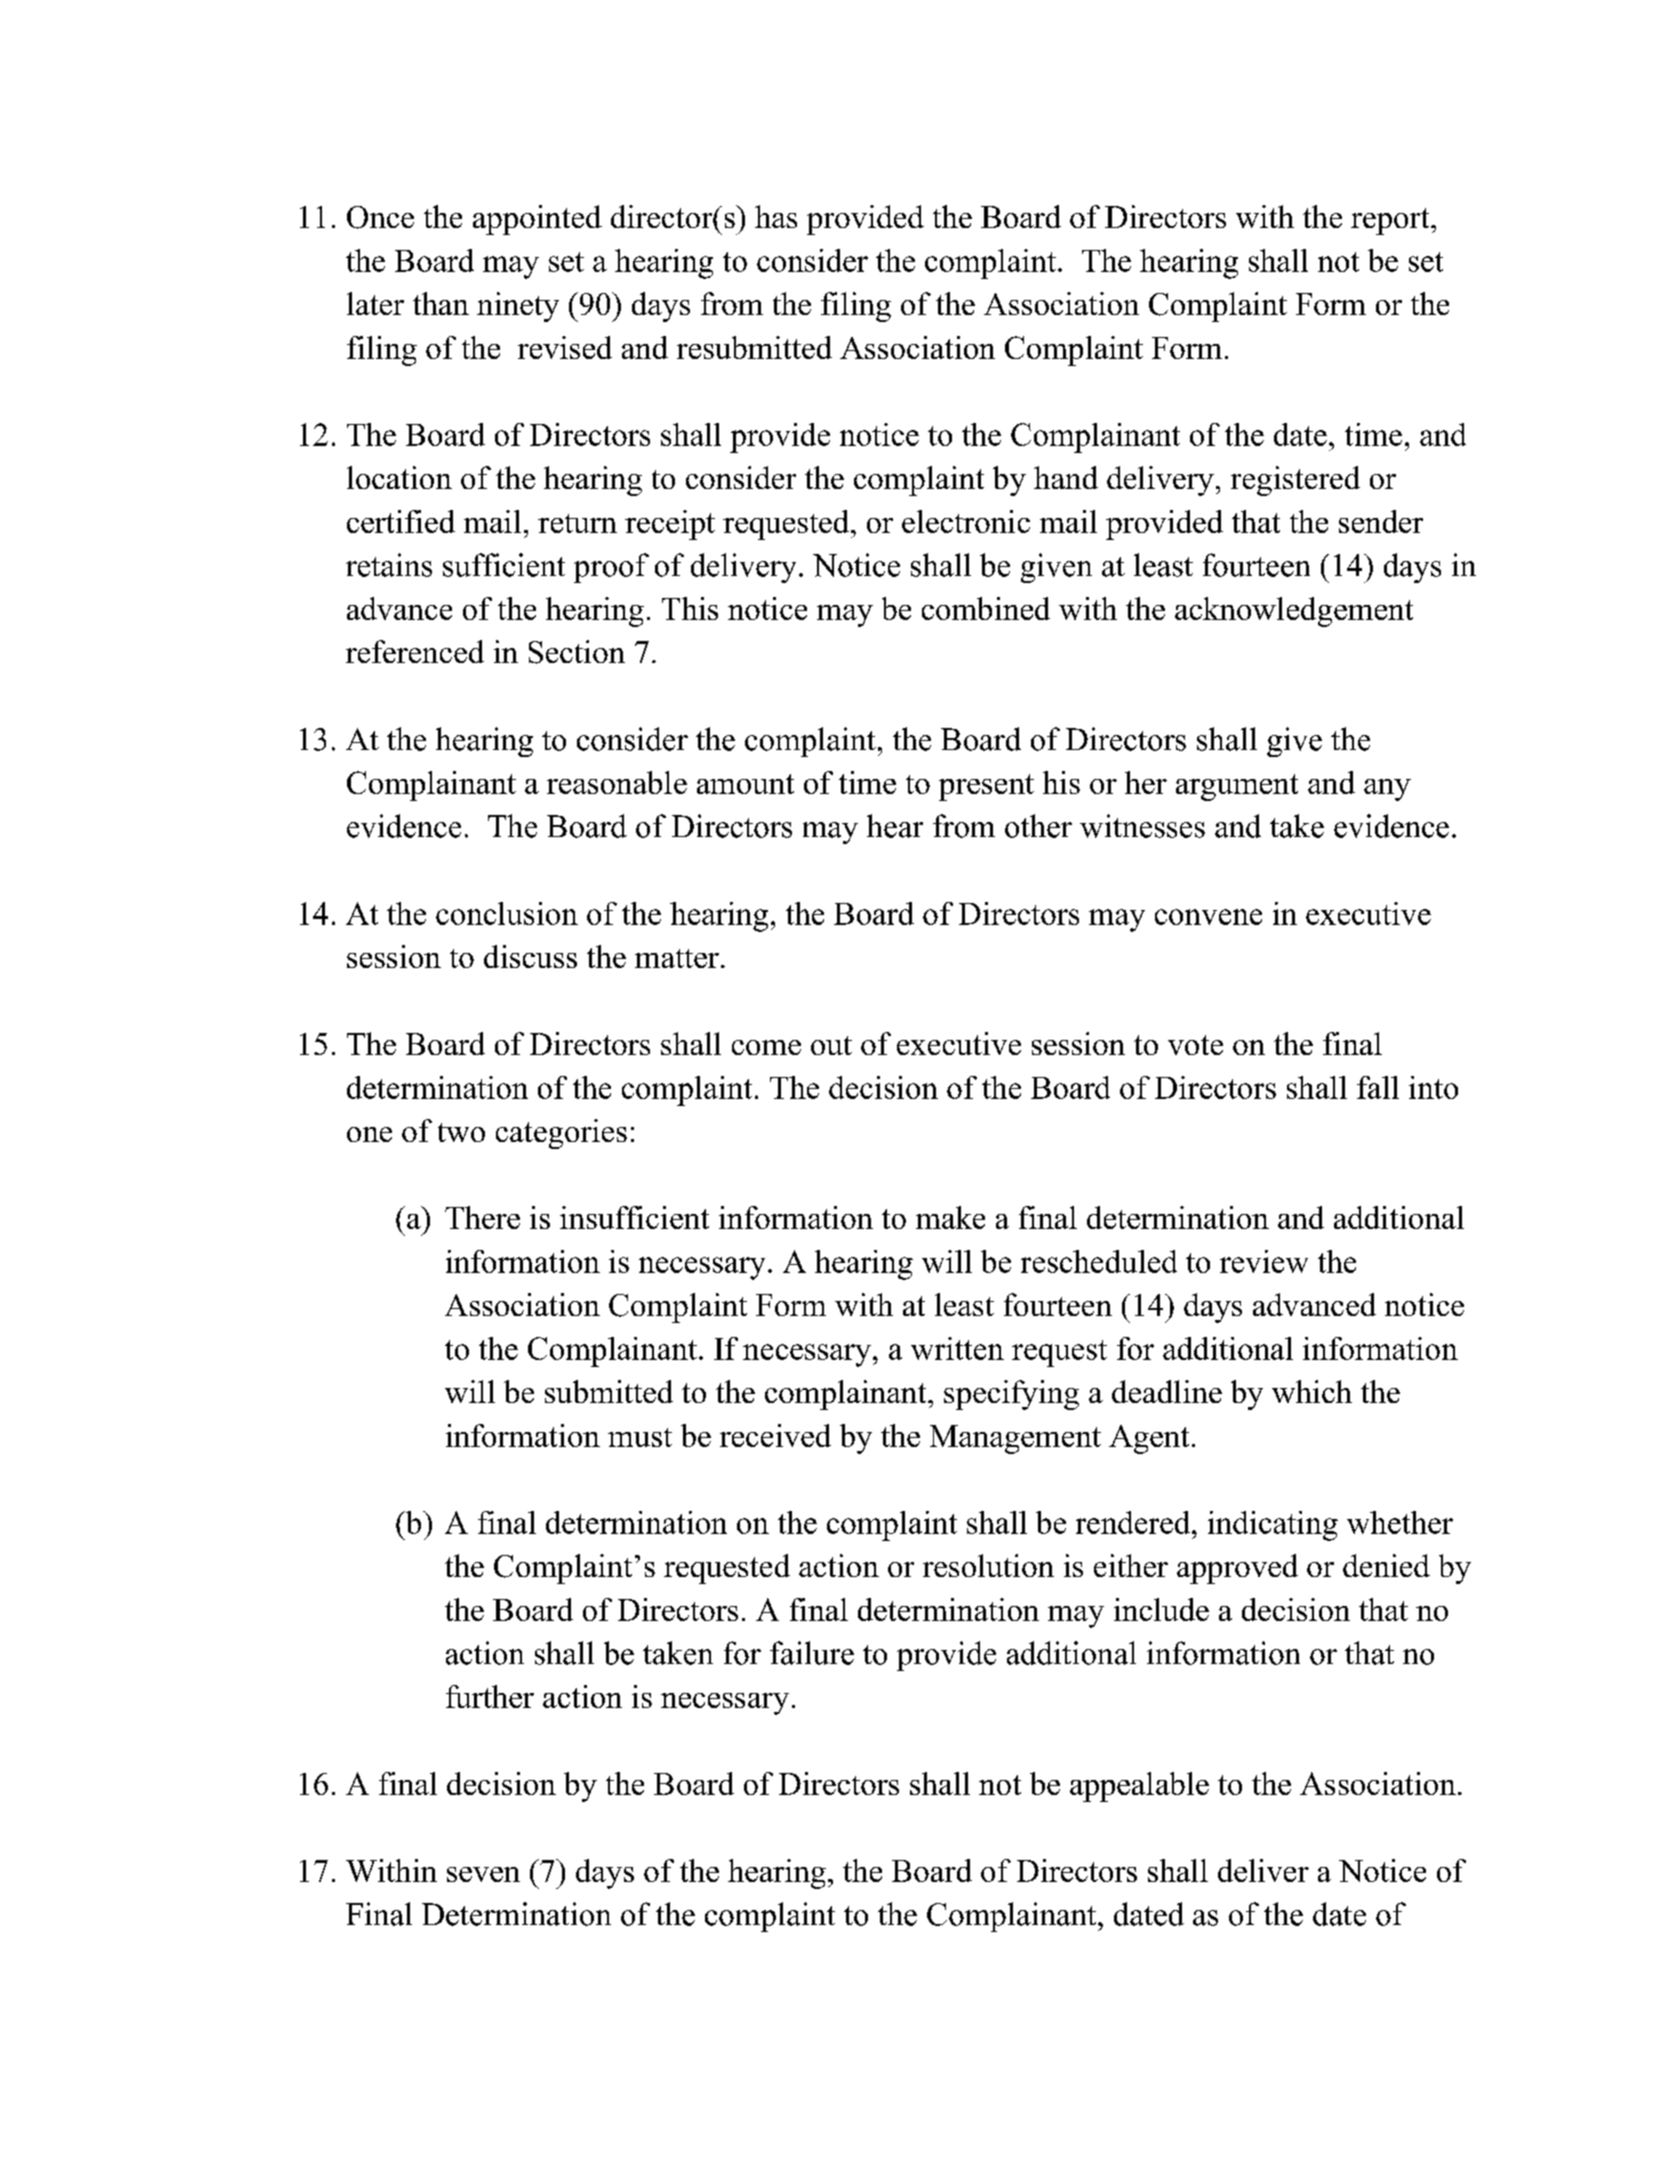 The height and width of the page is (2172, 1679). What do you see at coordinates (812, 1653) in the page?
I see `failure` at bounding box center [812, 1653].
